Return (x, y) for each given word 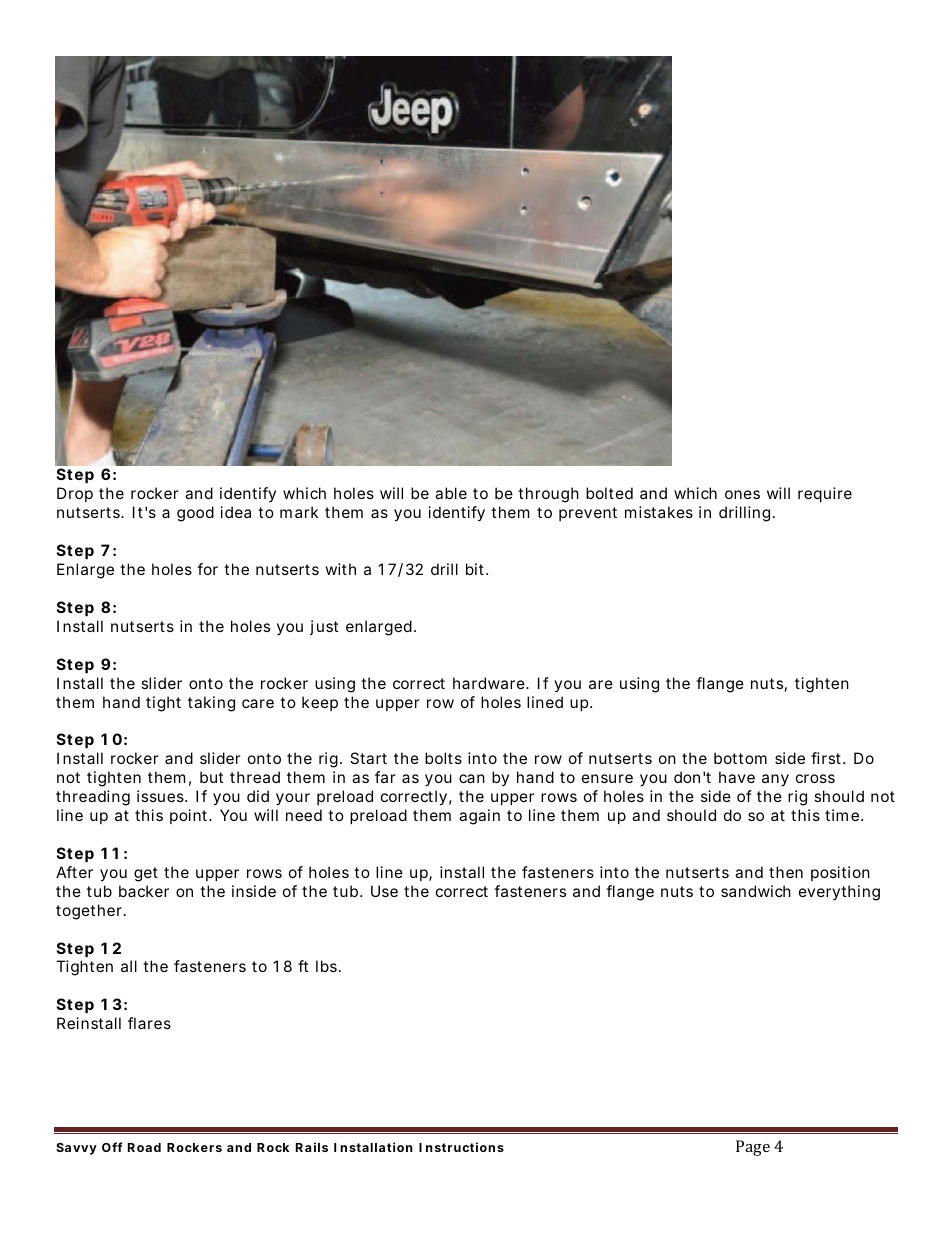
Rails (312, 1147)
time (844, 815)
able (451, 493)
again (479, 817)
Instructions (461, 1147)
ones (742, 494)
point (190, 816)
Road (144, 1147)
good (195, 514)
